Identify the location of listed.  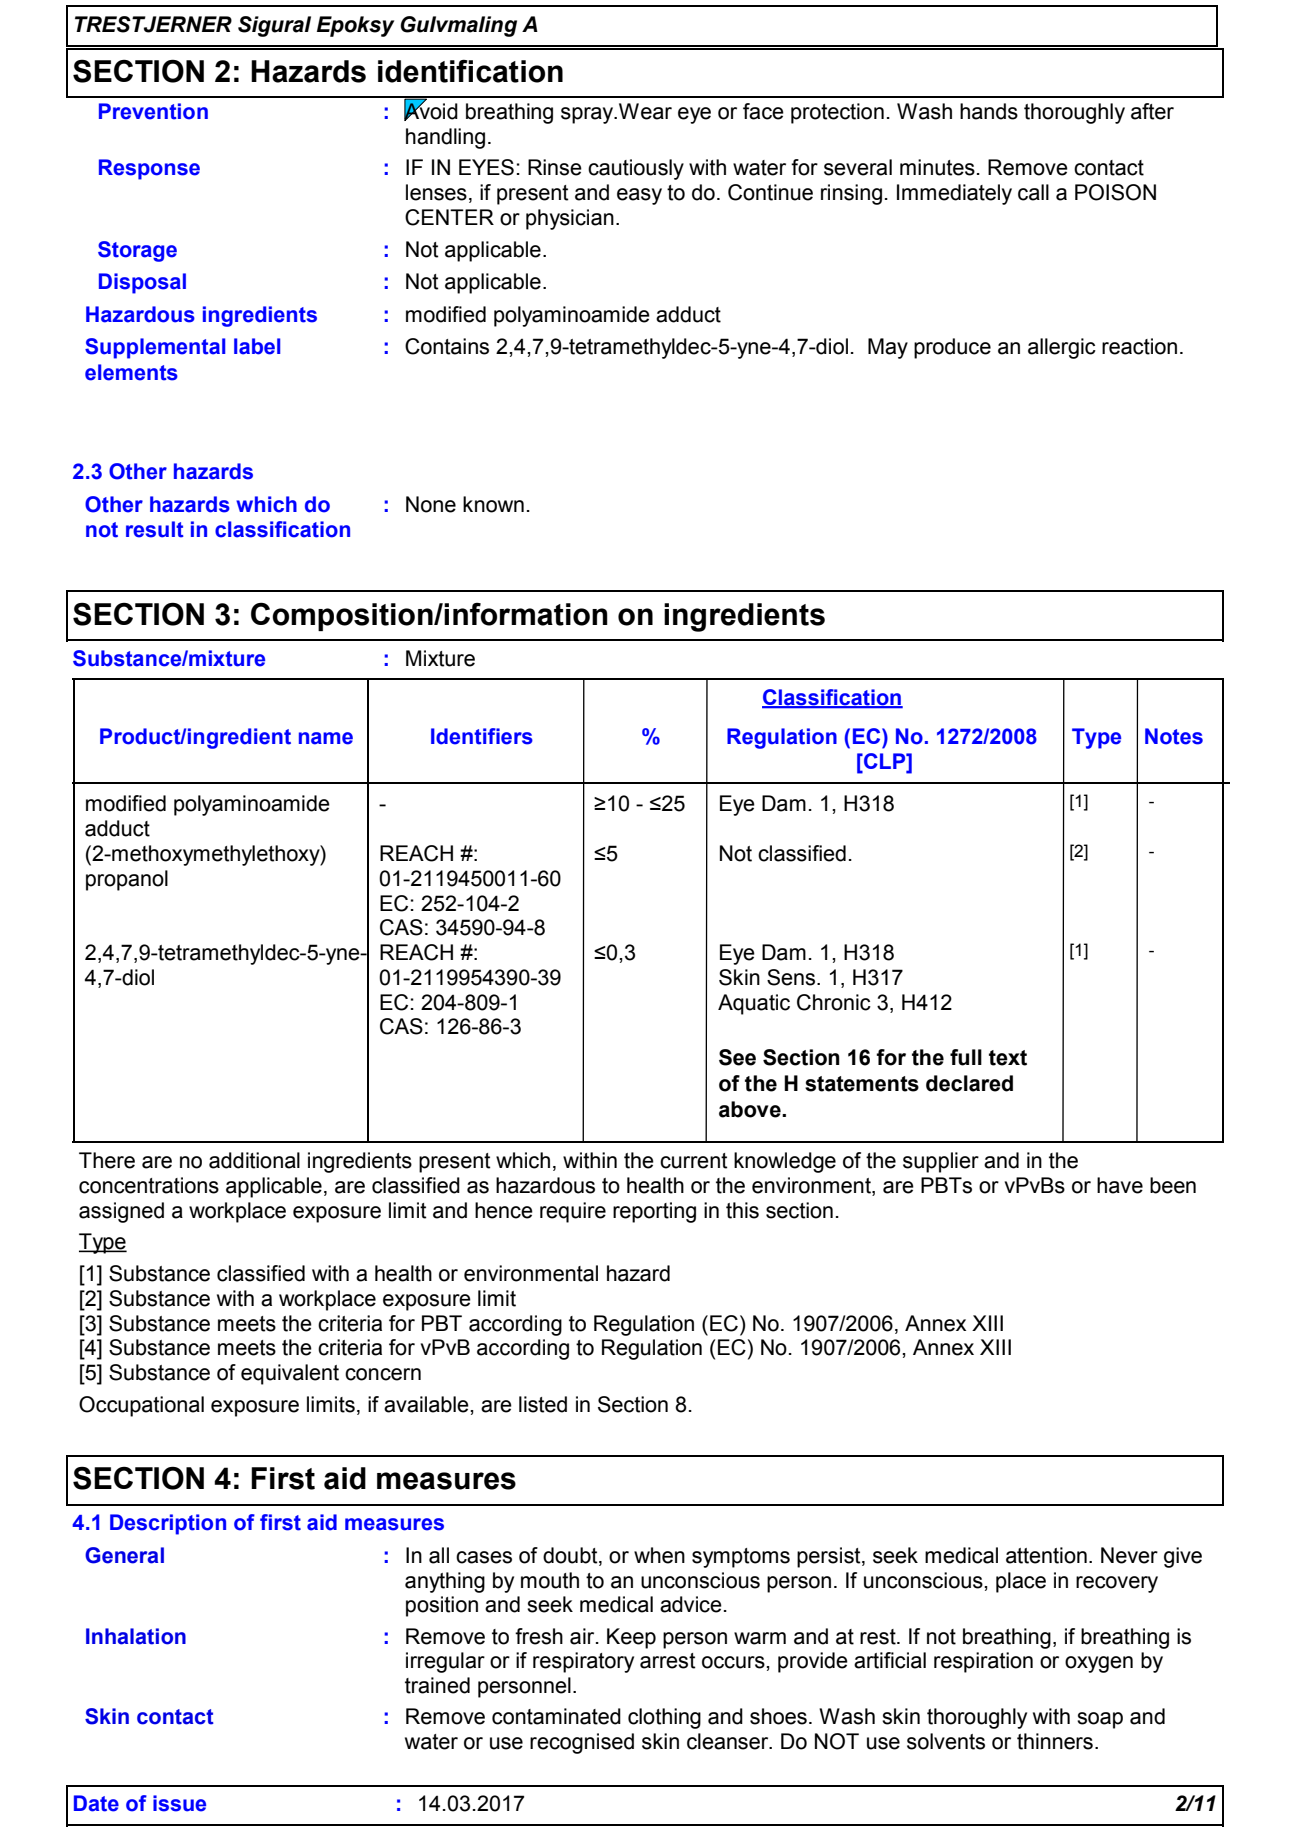
(543, 1404).
